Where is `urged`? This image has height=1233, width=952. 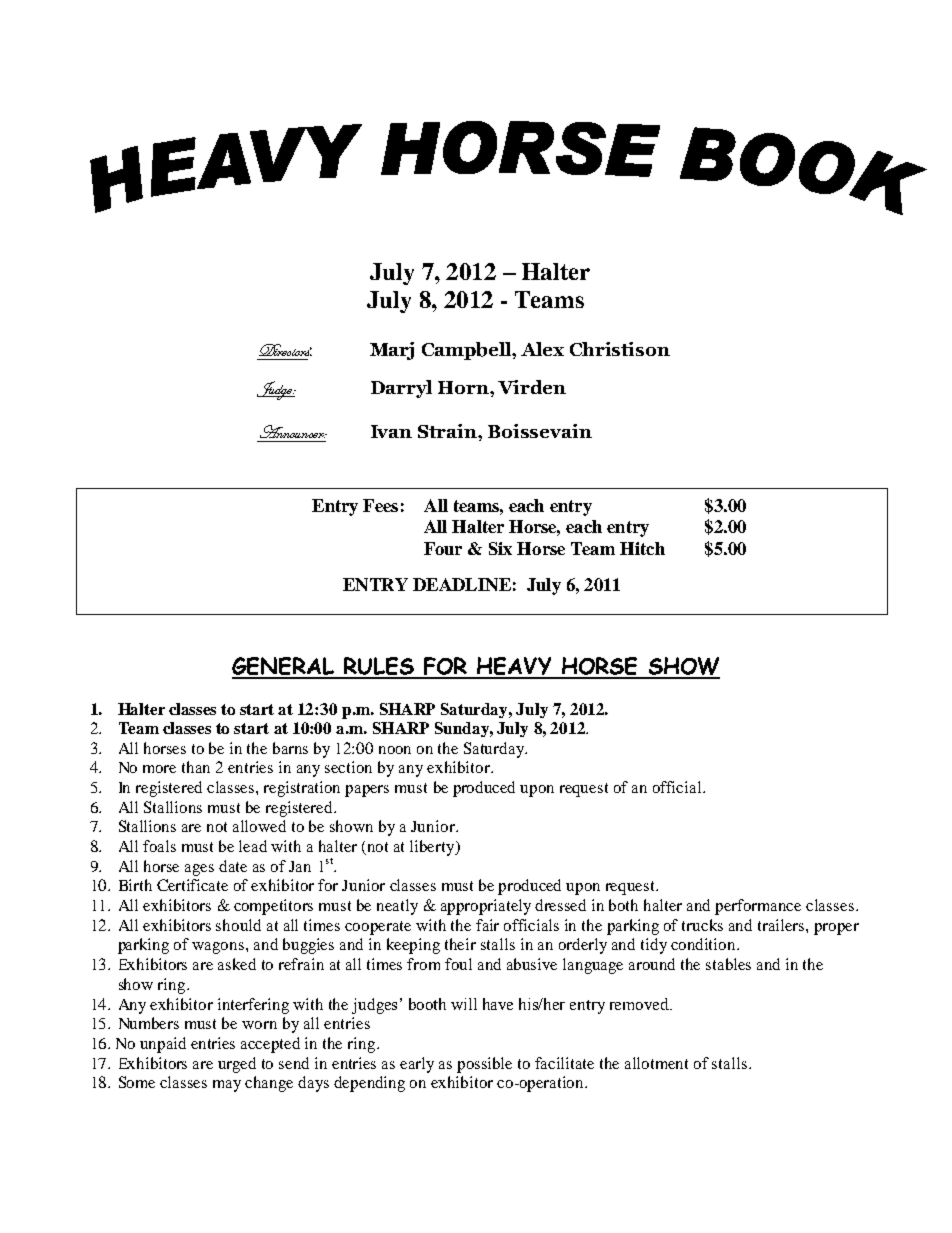
urged is located at coordinates (237, 1065).
